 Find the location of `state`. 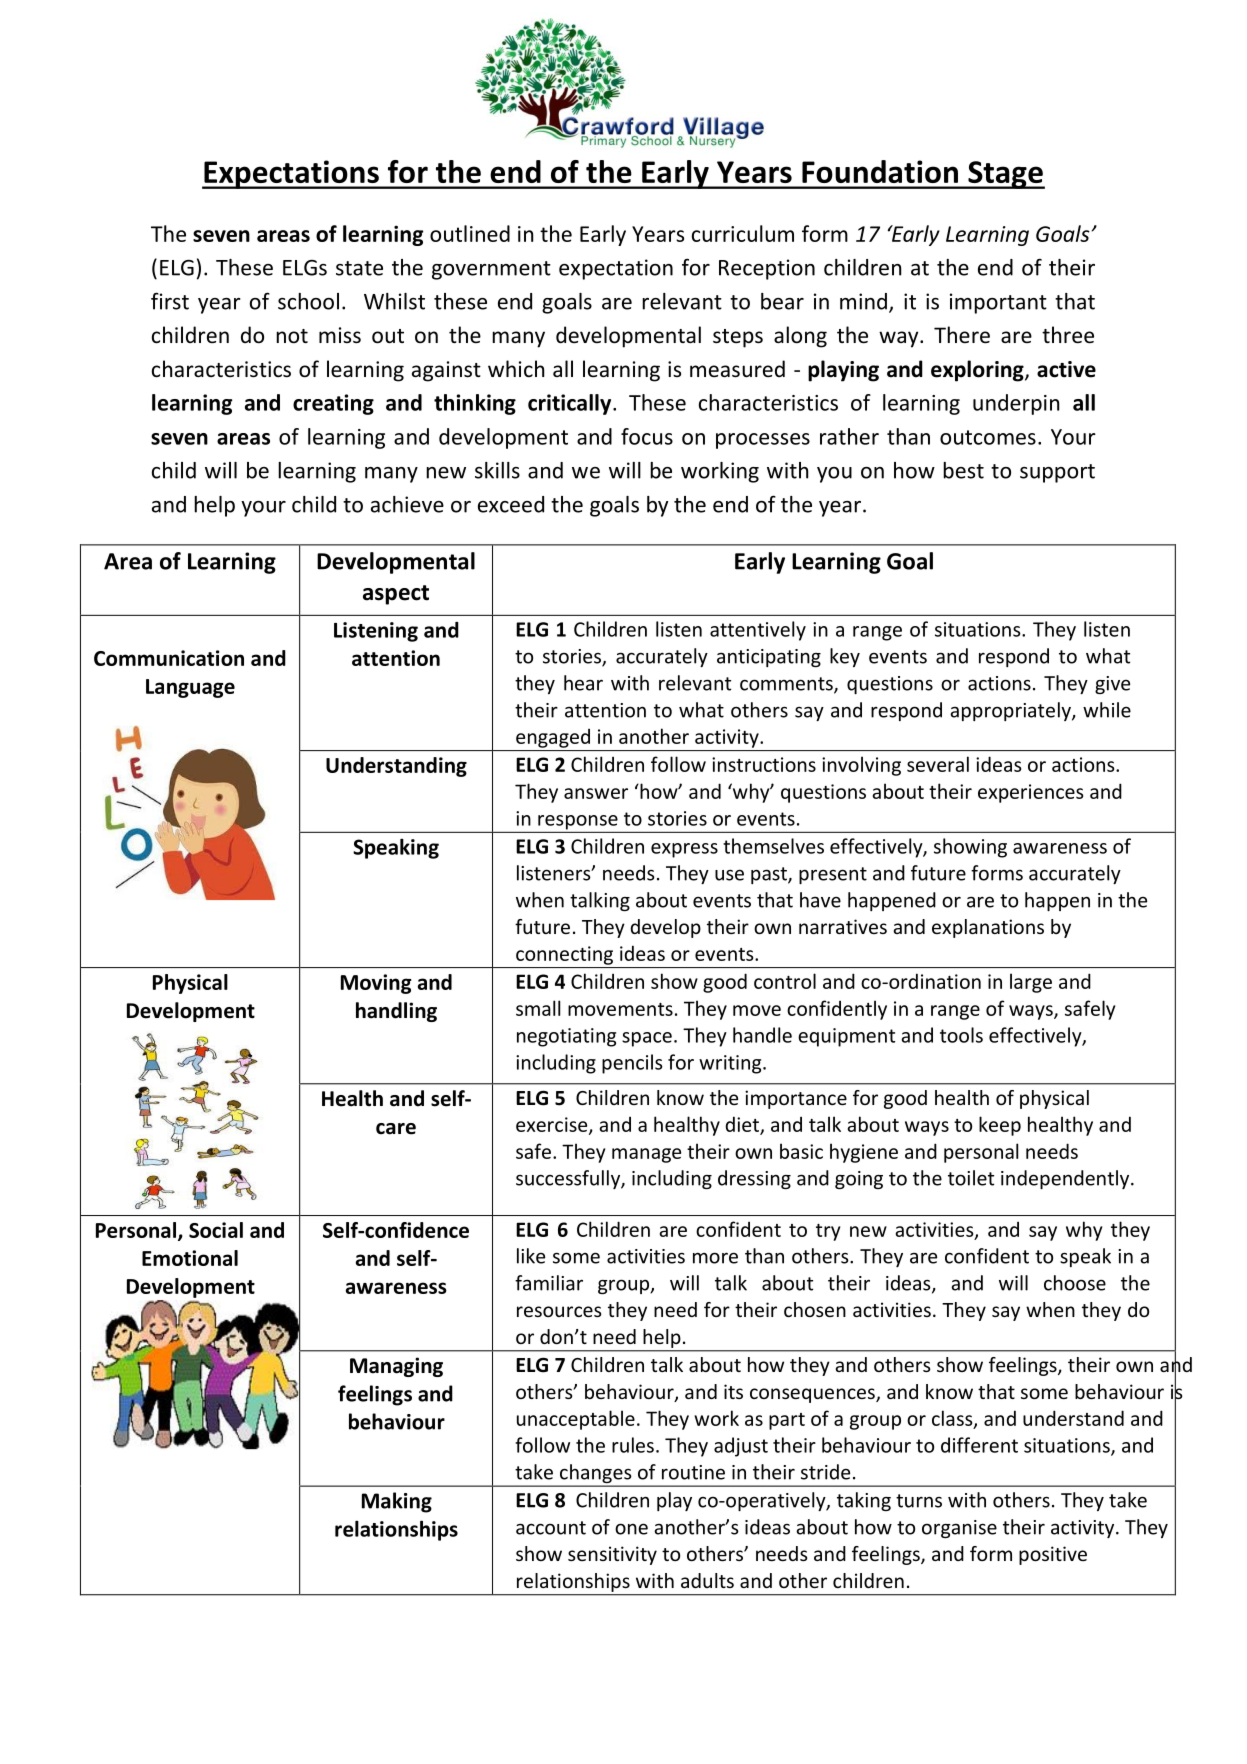

state is located at coordinates (359, 268).
